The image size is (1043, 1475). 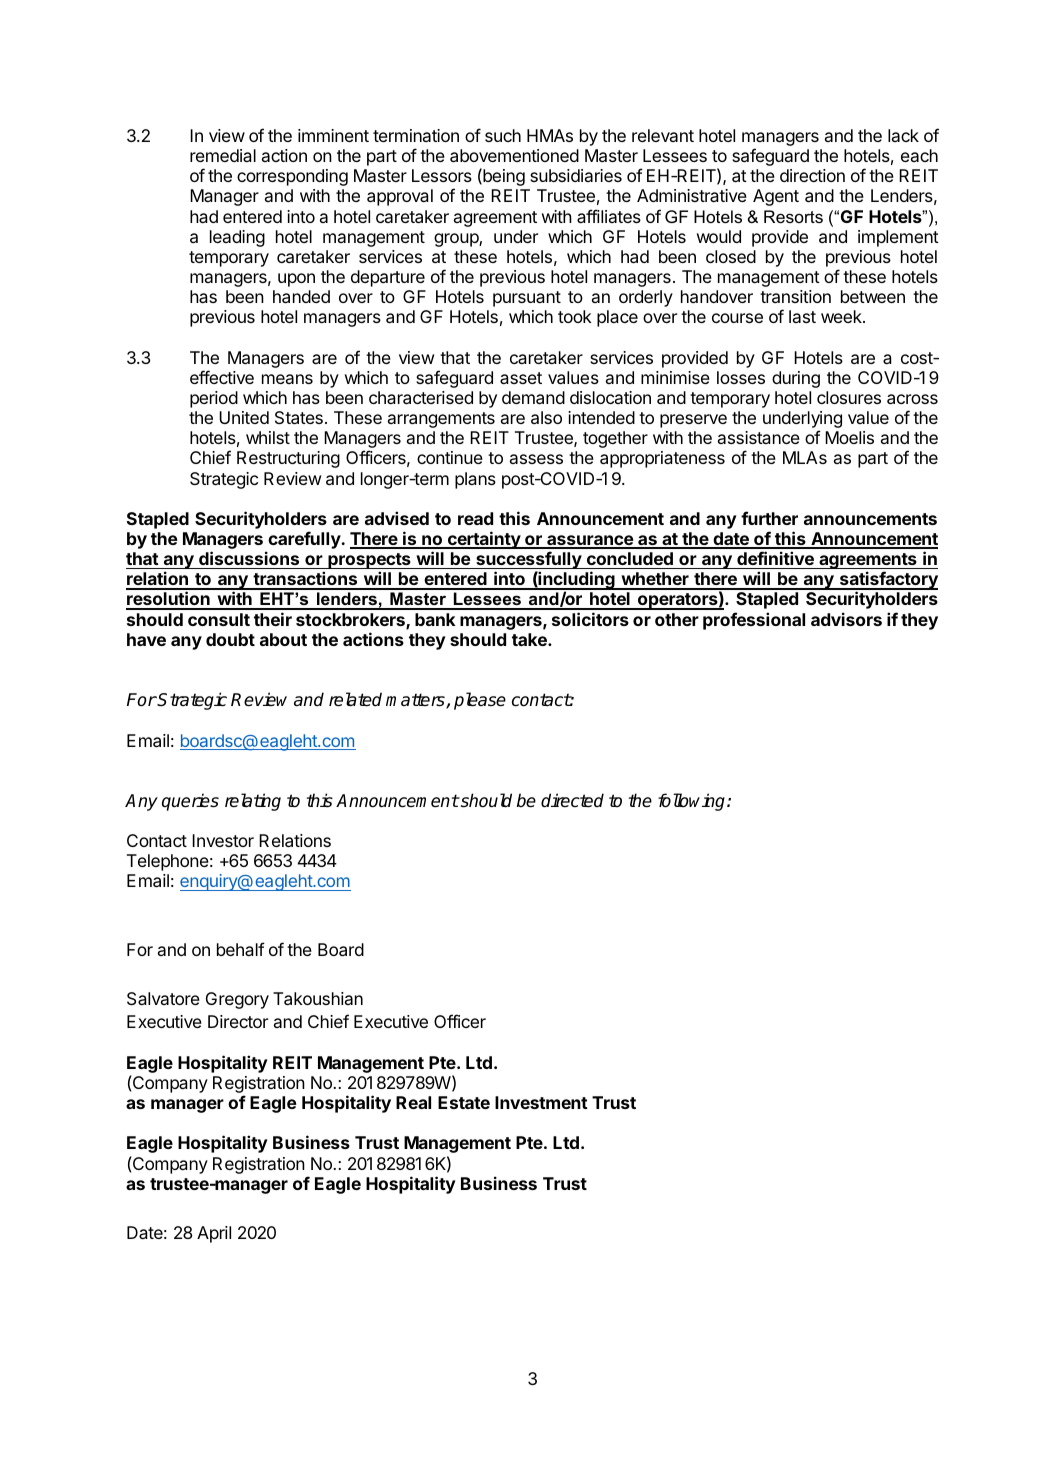 What do you see at coordinates (214, 1234) in the image?
I see `April` at bounding box center [214, 1234].
